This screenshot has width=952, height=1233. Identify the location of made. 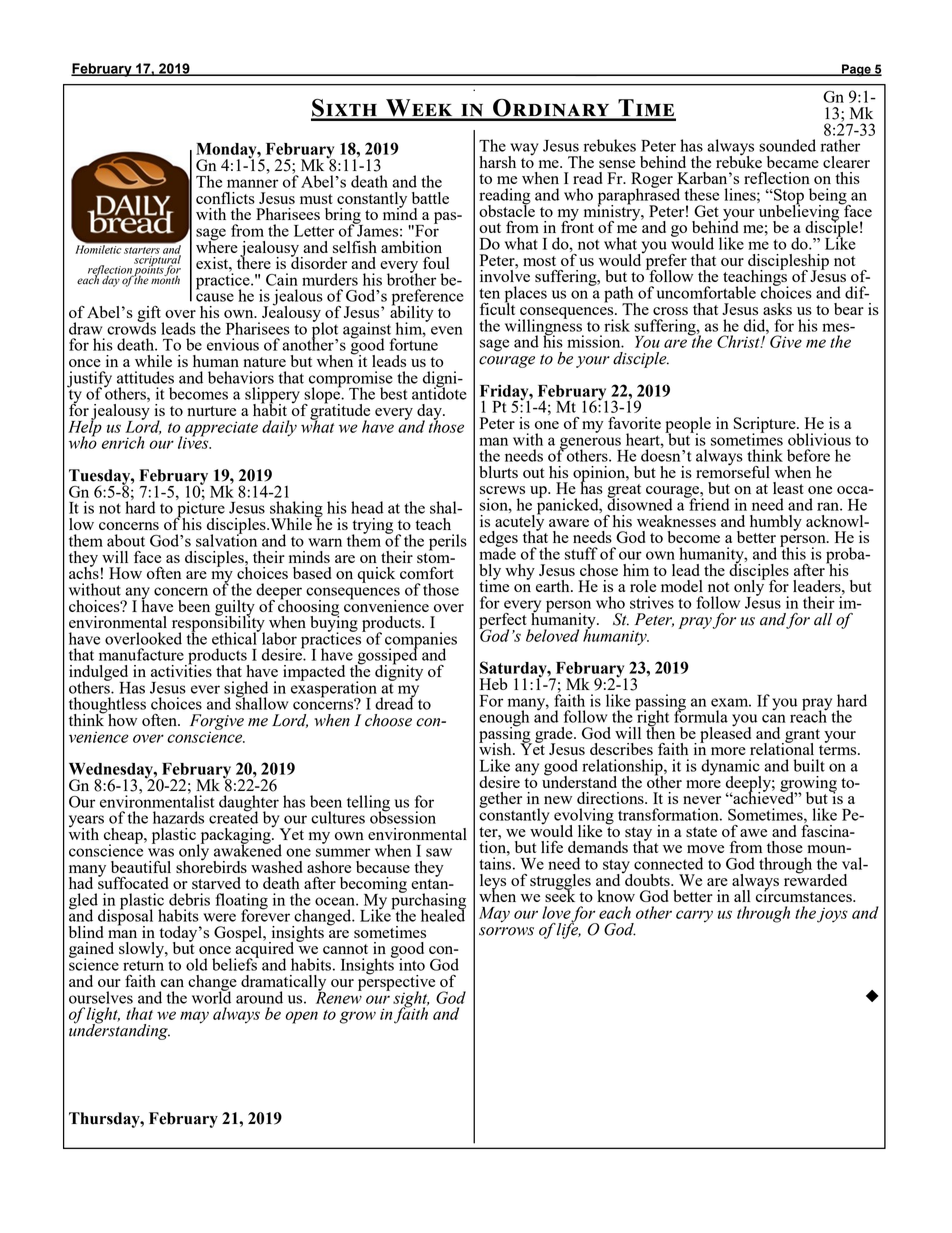
(497, 552).
